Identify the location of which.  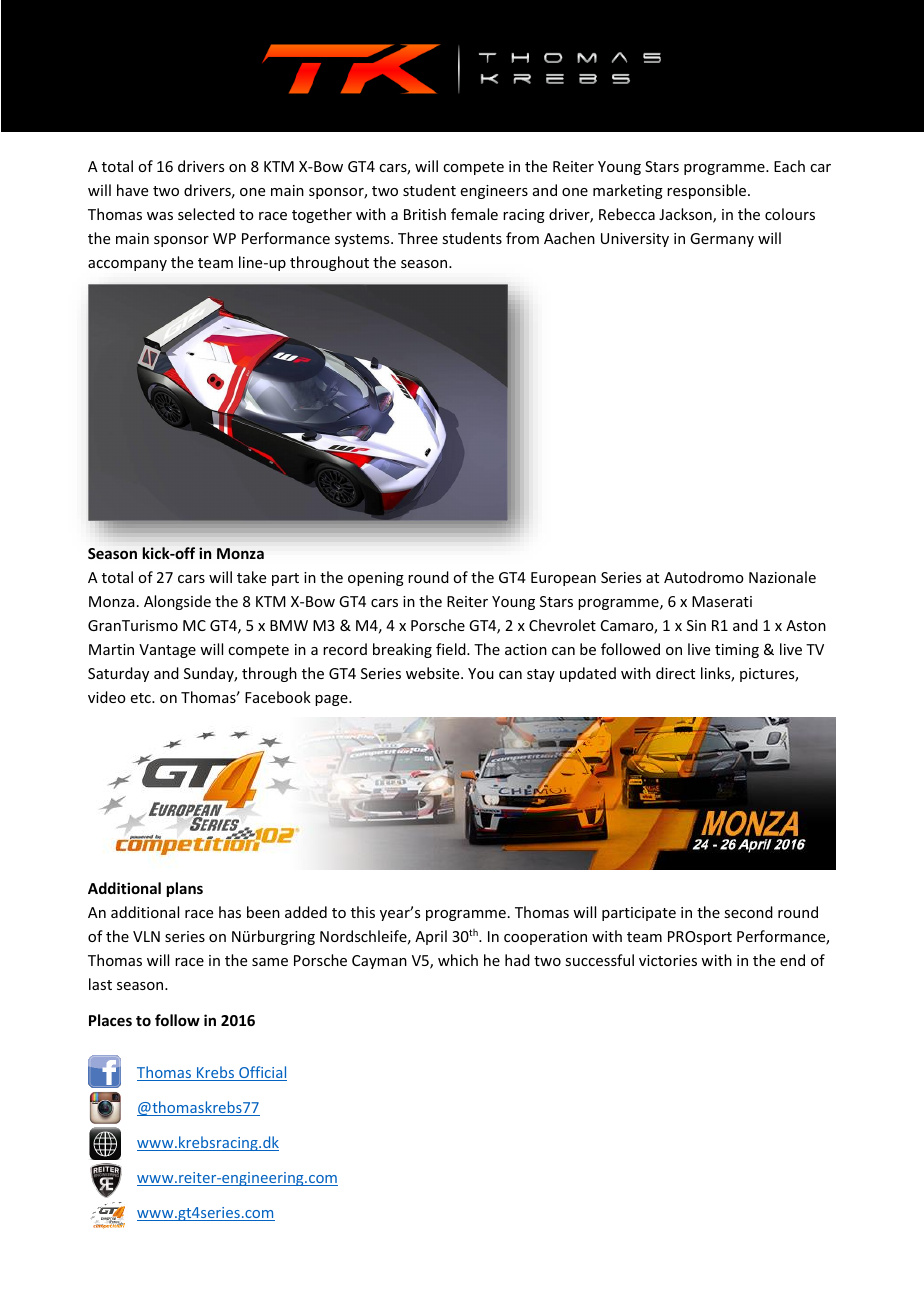
(458, 960).
